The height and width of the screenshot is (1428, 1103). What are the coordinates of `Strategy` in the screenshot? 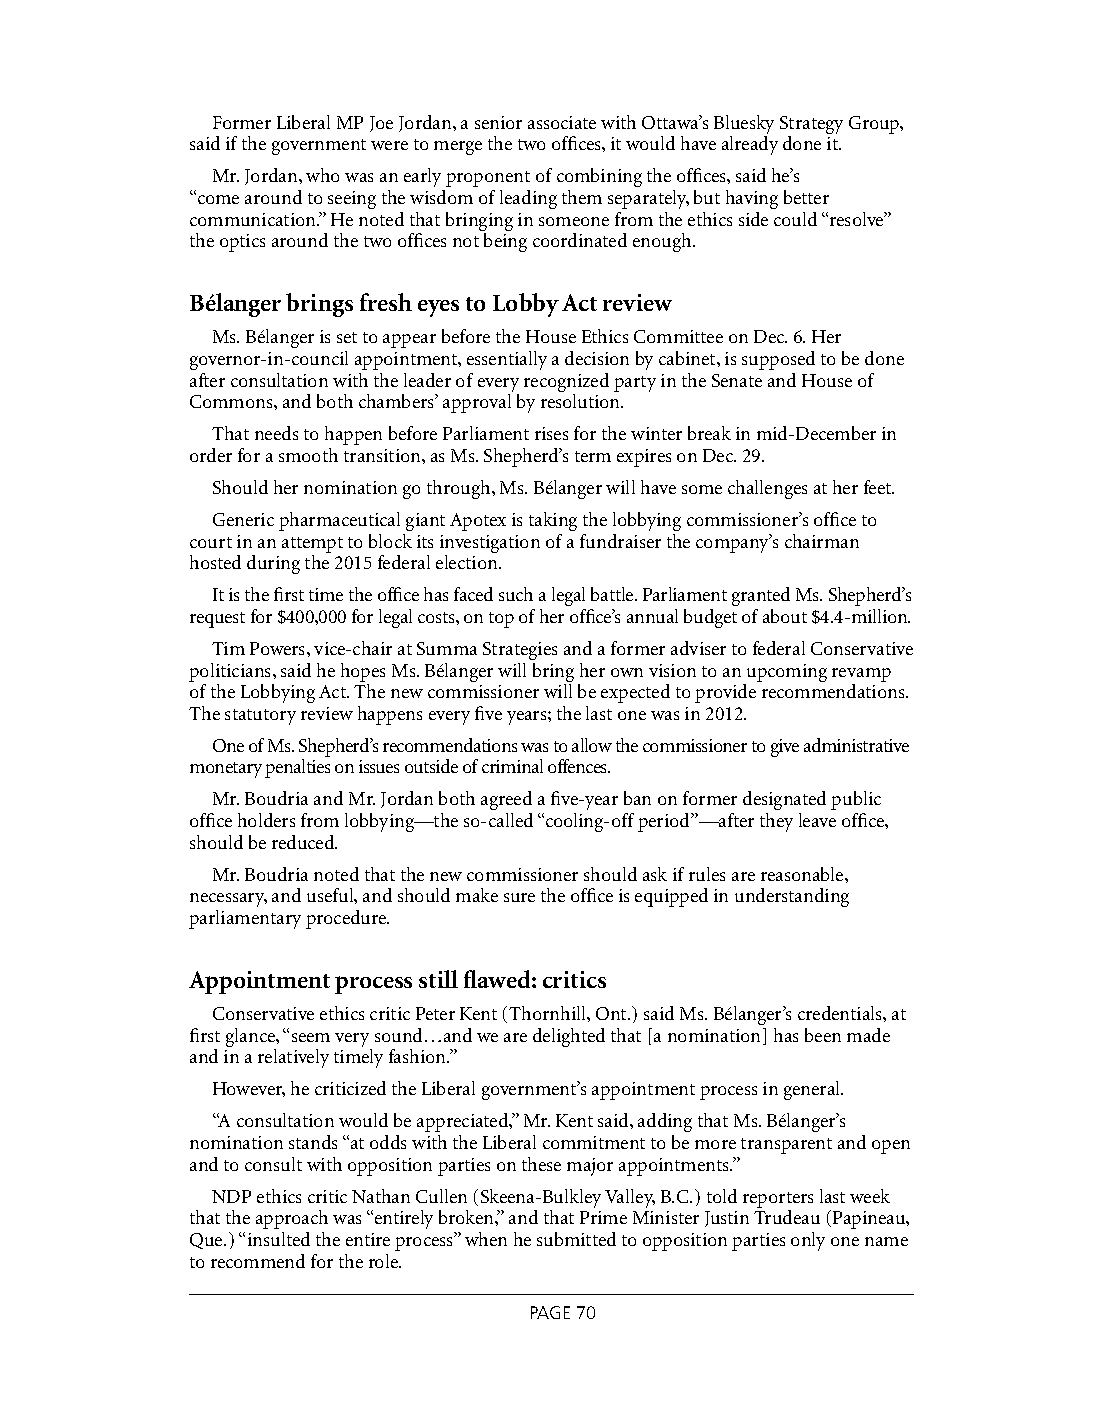 It's located at (811, 125).
